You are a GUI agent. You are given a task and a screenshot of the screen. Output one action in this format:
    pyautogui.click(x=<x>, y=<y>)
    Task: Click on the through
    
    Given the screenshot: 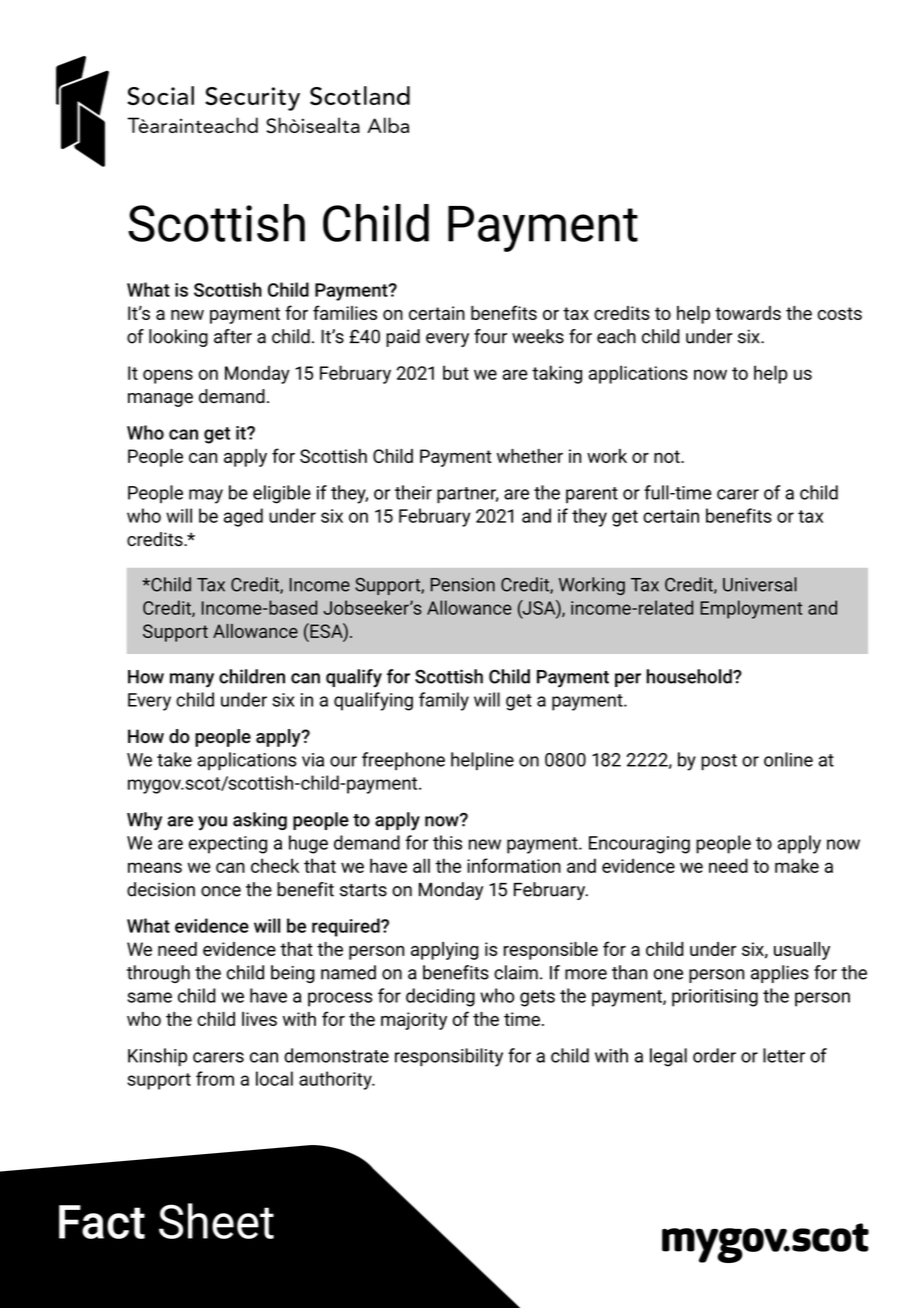 What is the action you would take?
    pyautogui.click(x=158, y=974)
